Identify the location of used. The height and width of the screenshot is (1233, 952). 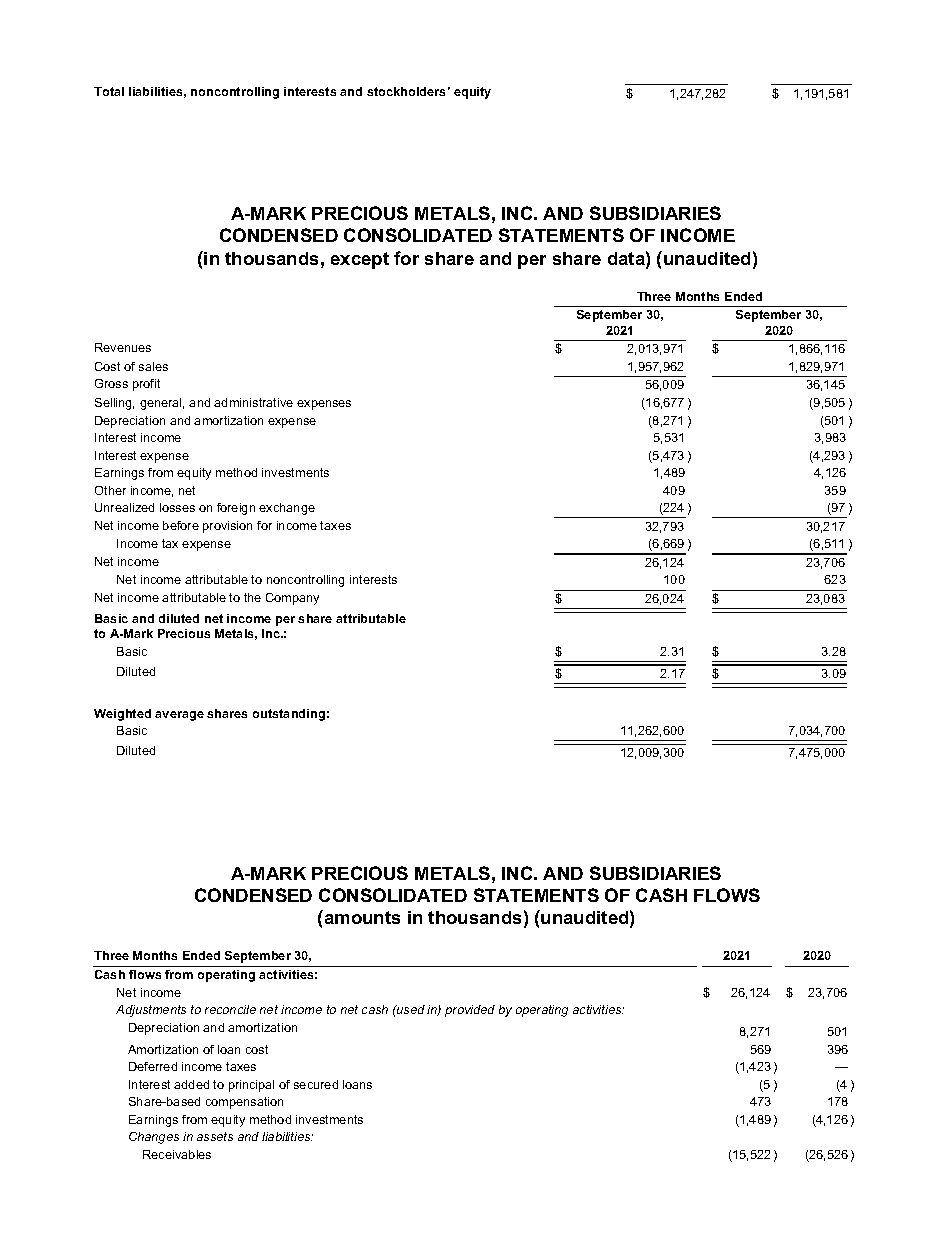
(410, 1009).
